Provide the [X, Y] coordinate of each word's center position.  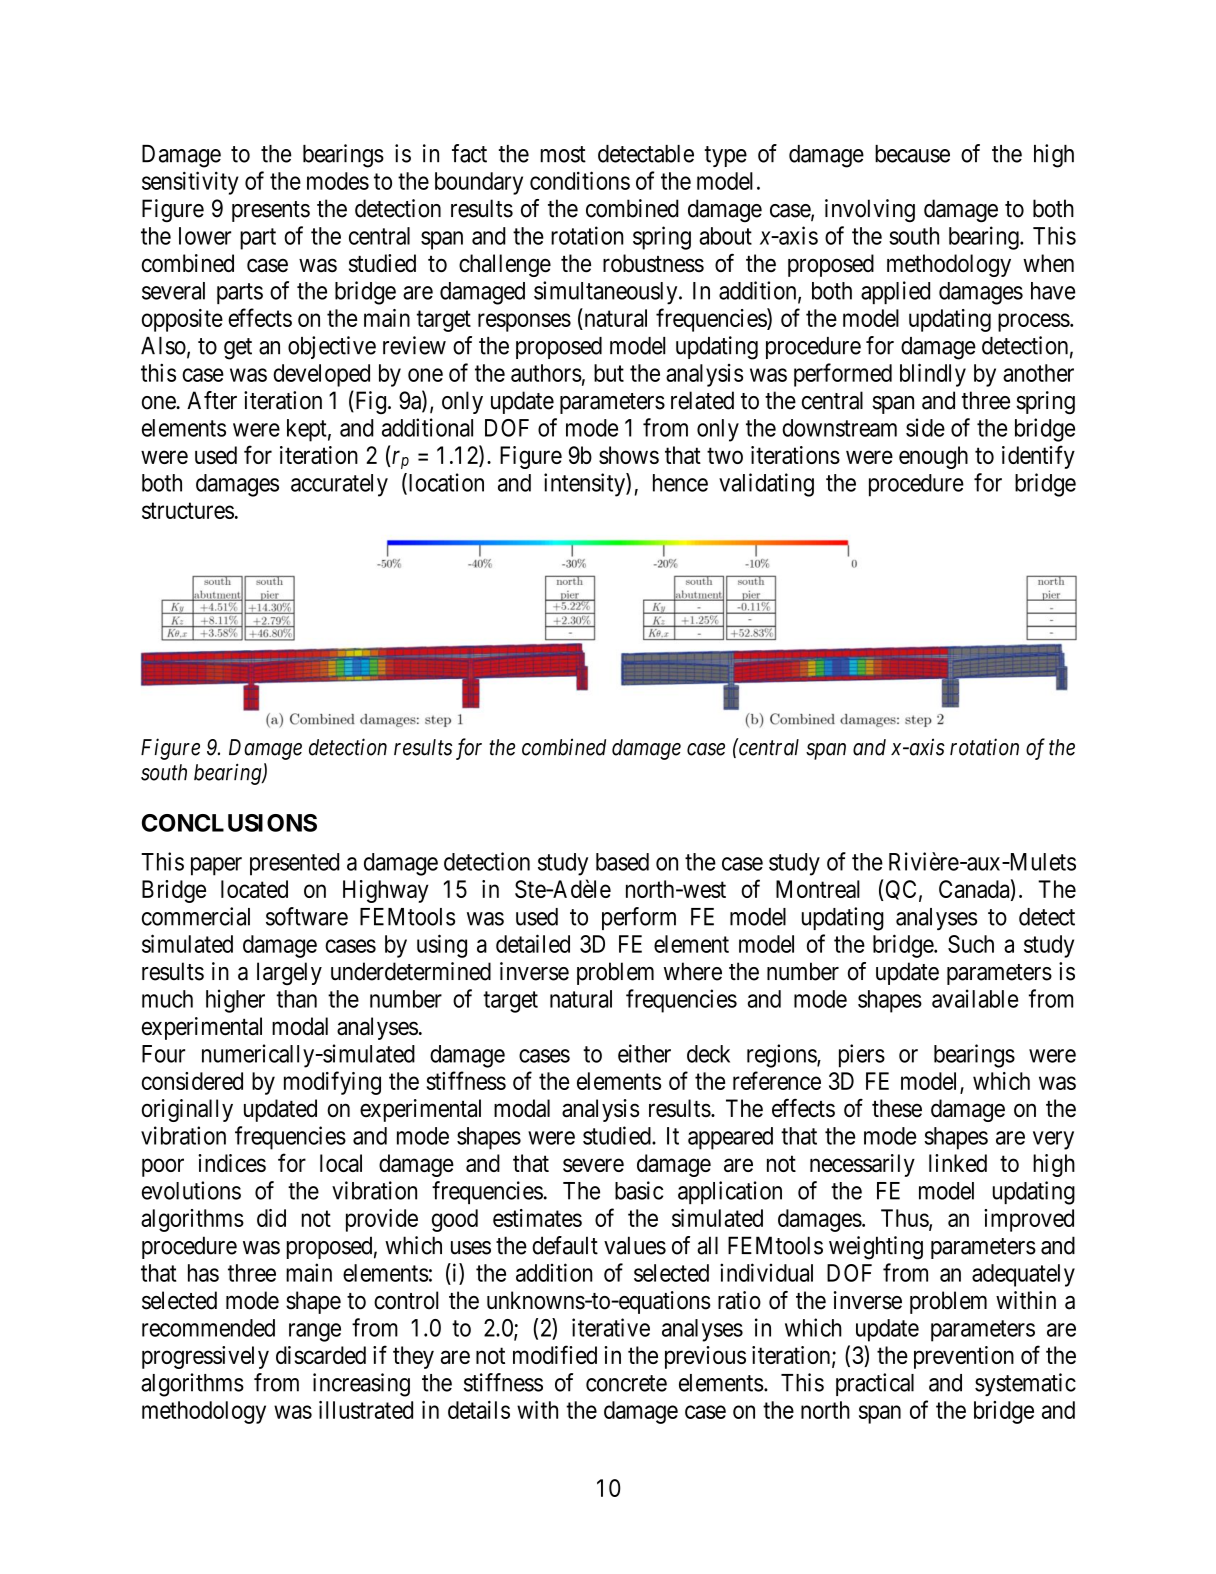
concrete [626, 1383]
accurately [339, 485]
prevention [964, 1357]
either [644, 1053]
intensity [585, 485]
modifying [332, 1083]
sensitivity [190, 183]
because [912, 154]
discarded [321, 1355]
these [897, 1108]
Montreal [818, 889]
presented [294, 864]
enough [933, 457]
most [563, 154]
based [622, 862]
